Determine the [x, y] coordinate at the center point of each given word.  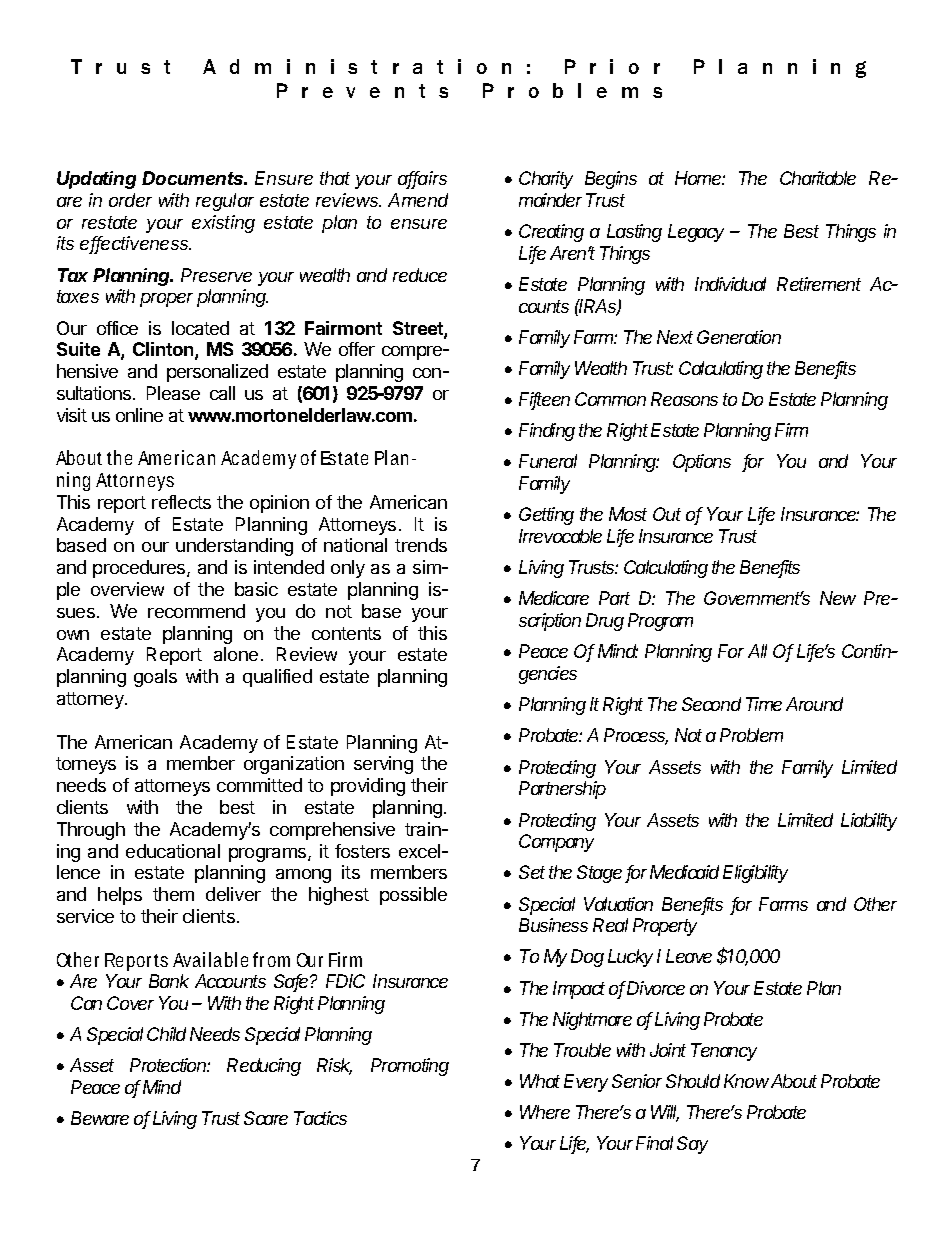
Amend [418, 200]
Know [746, 1081]
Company [556, 843]
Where [545, 1112]
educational [173, 851]
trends [421, 545]
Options [702, 463]
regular [225, 202]
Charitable [818, 178]
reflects [181, 502]
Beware [100, 1118]
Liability [869, 822]
